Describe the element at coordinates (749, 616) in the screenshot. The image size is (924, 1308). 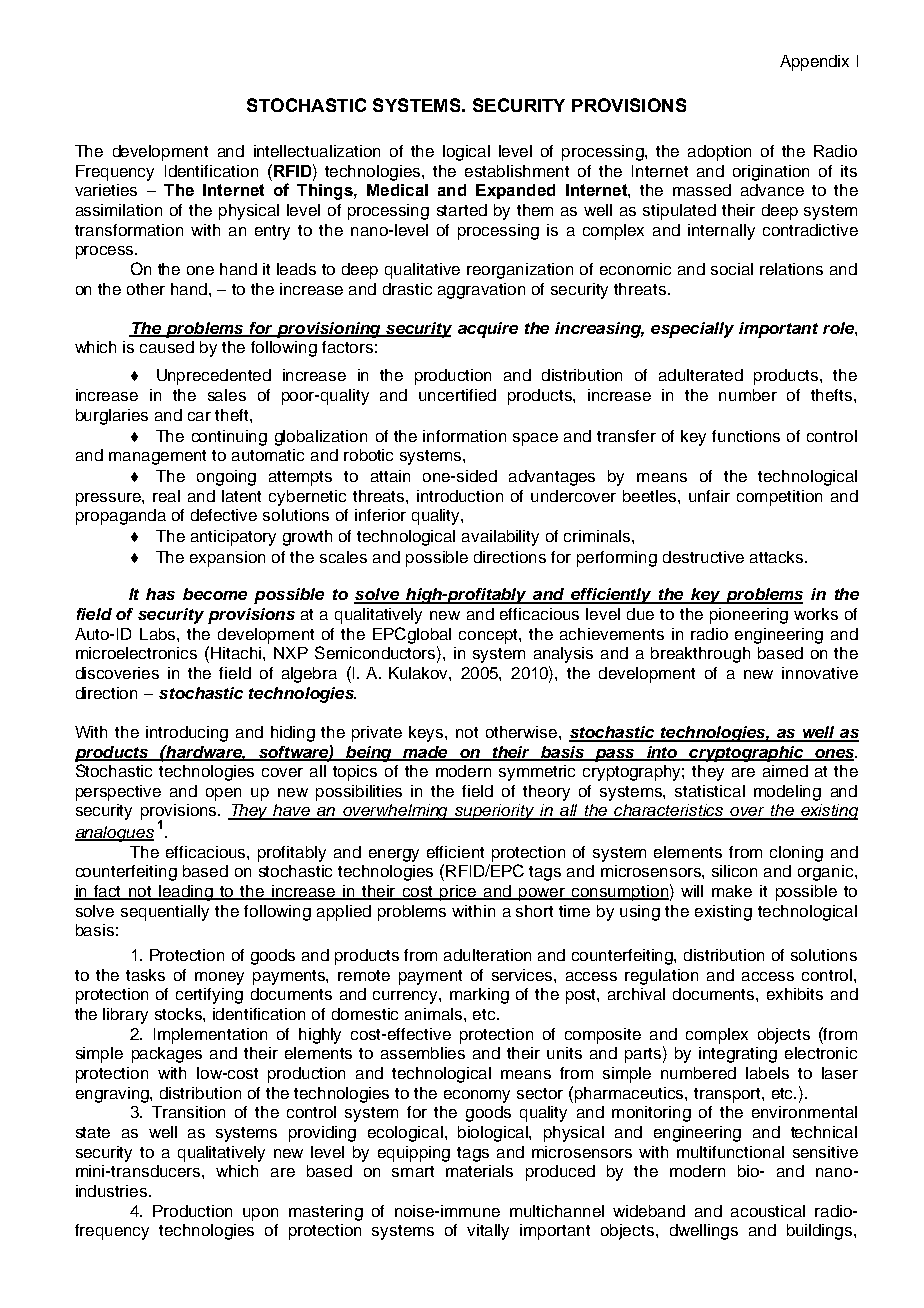
I see `pioneering` at that location.
